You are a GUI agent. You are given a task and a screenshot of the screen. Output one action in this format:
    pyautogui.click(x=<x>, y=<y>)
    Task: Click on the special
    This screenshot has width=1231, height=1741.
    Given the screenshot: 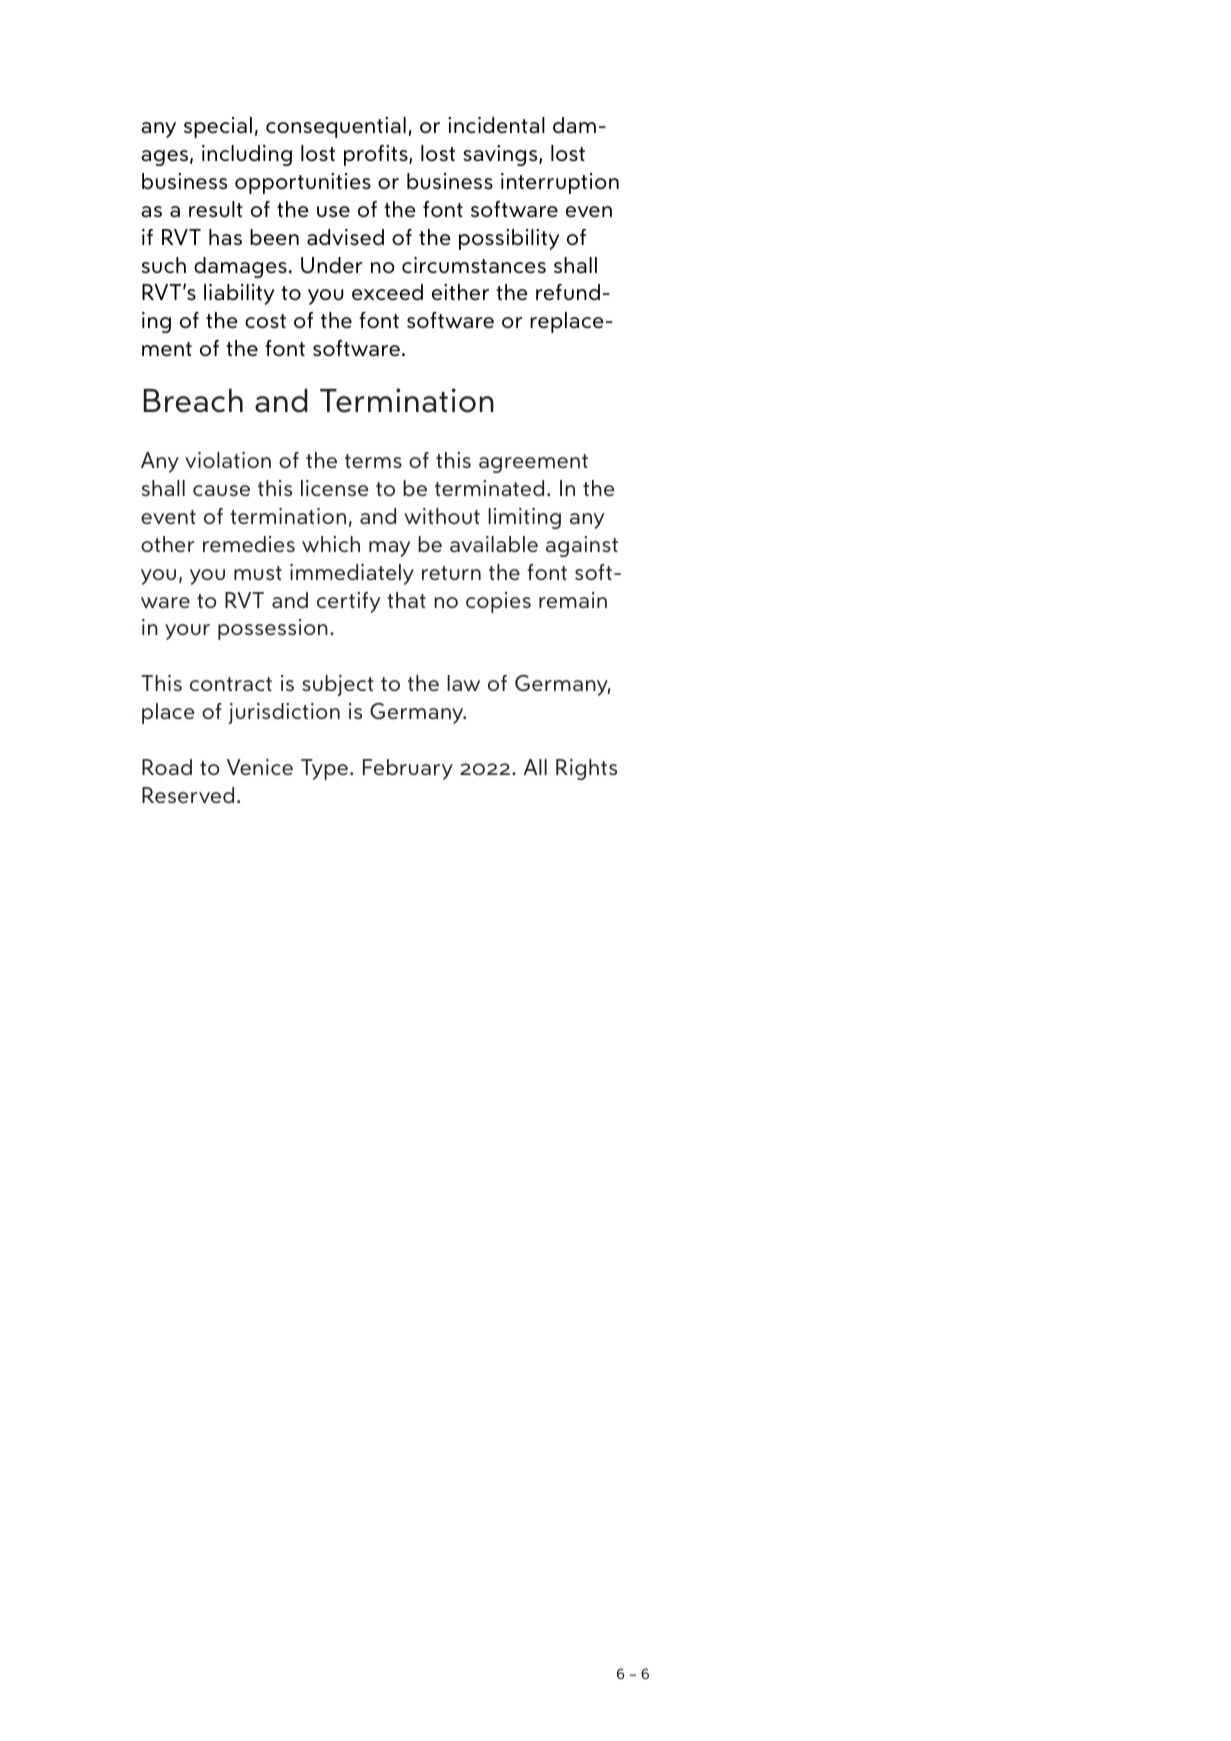 What is the action you would take?
    pyautogui.click(x=218, y=127)
